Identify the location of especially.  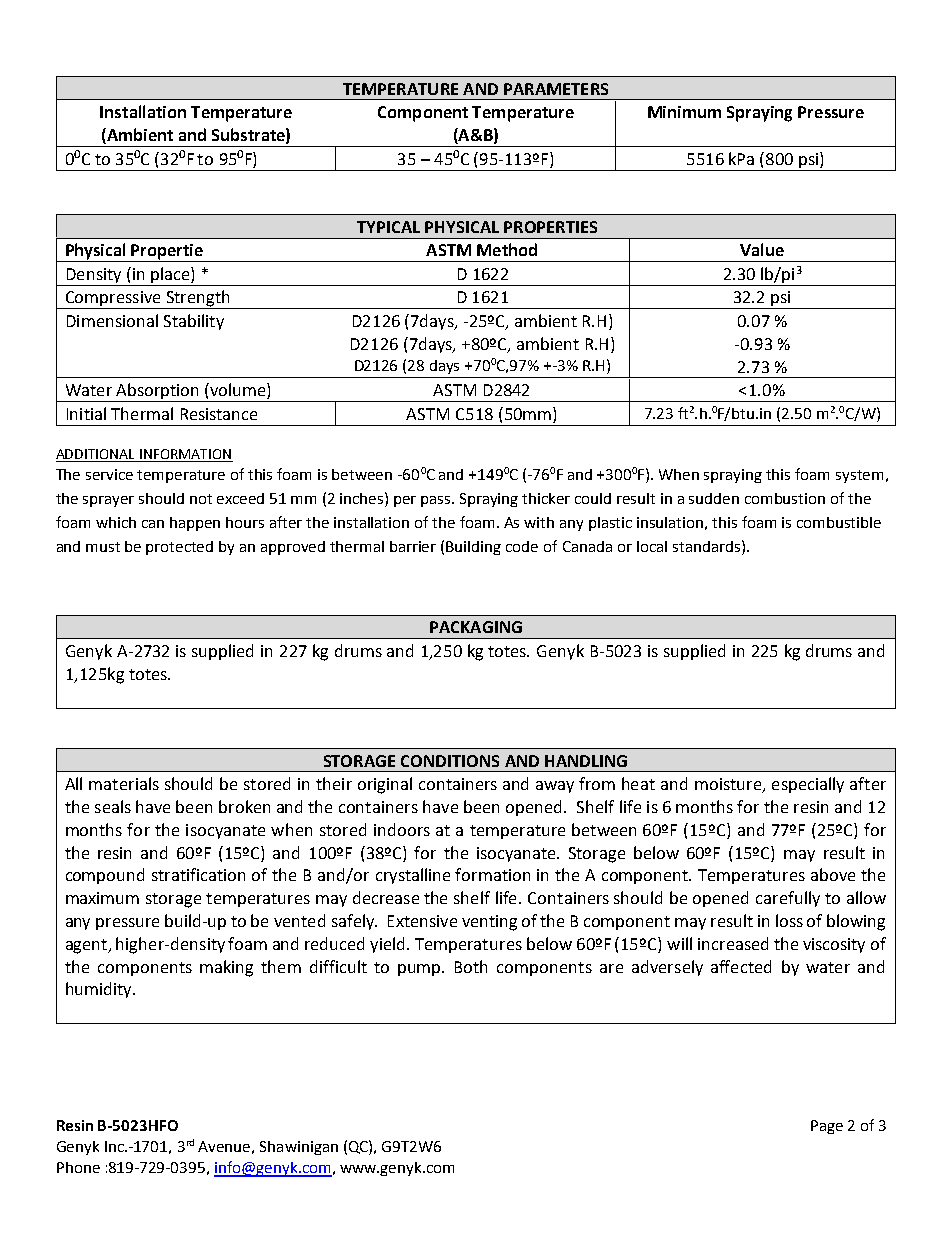
(808, 785).
